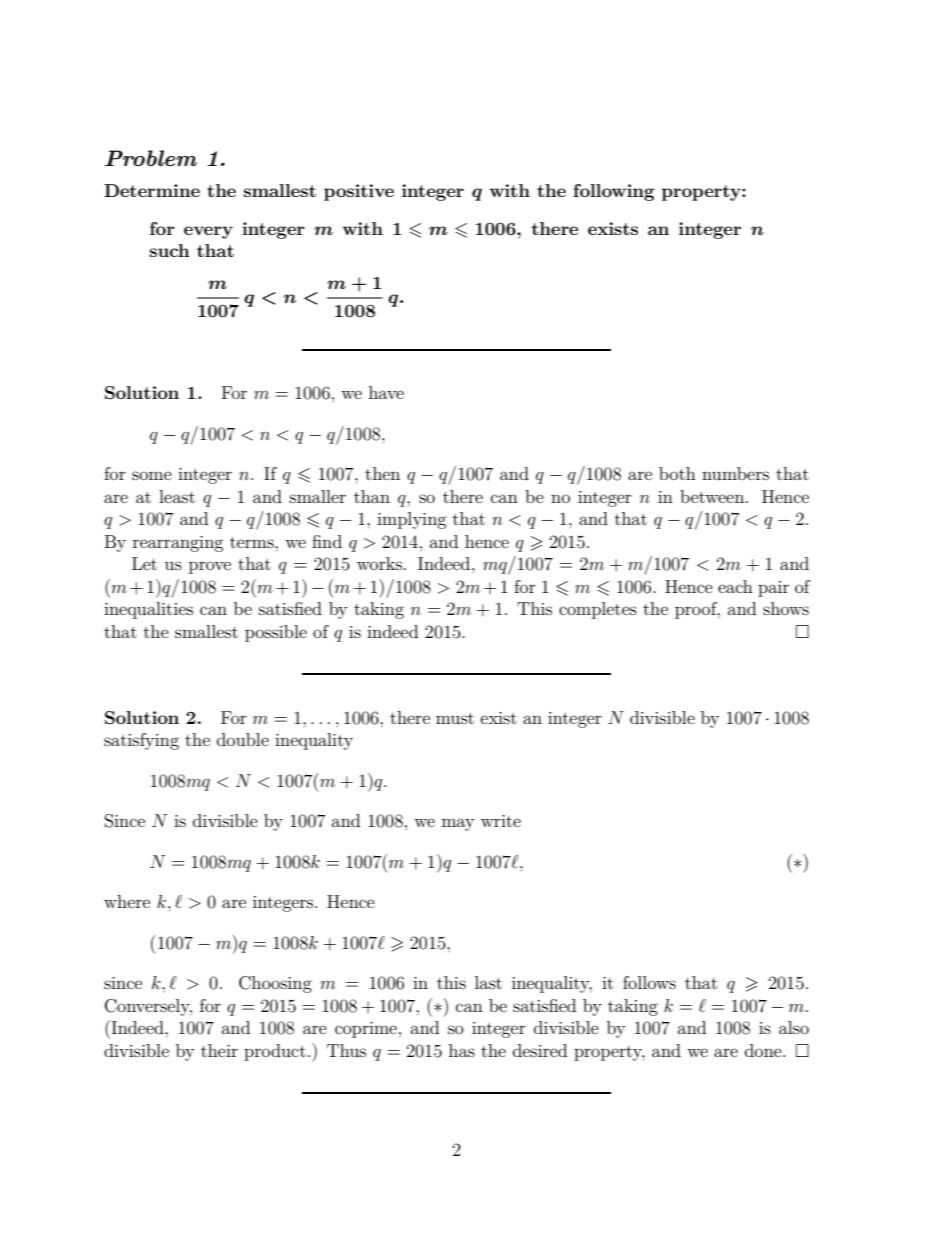 The width and height of the image is (952, 1233). Describe the element at coordinates (177, 496) in the image. I see `least` at that location.
